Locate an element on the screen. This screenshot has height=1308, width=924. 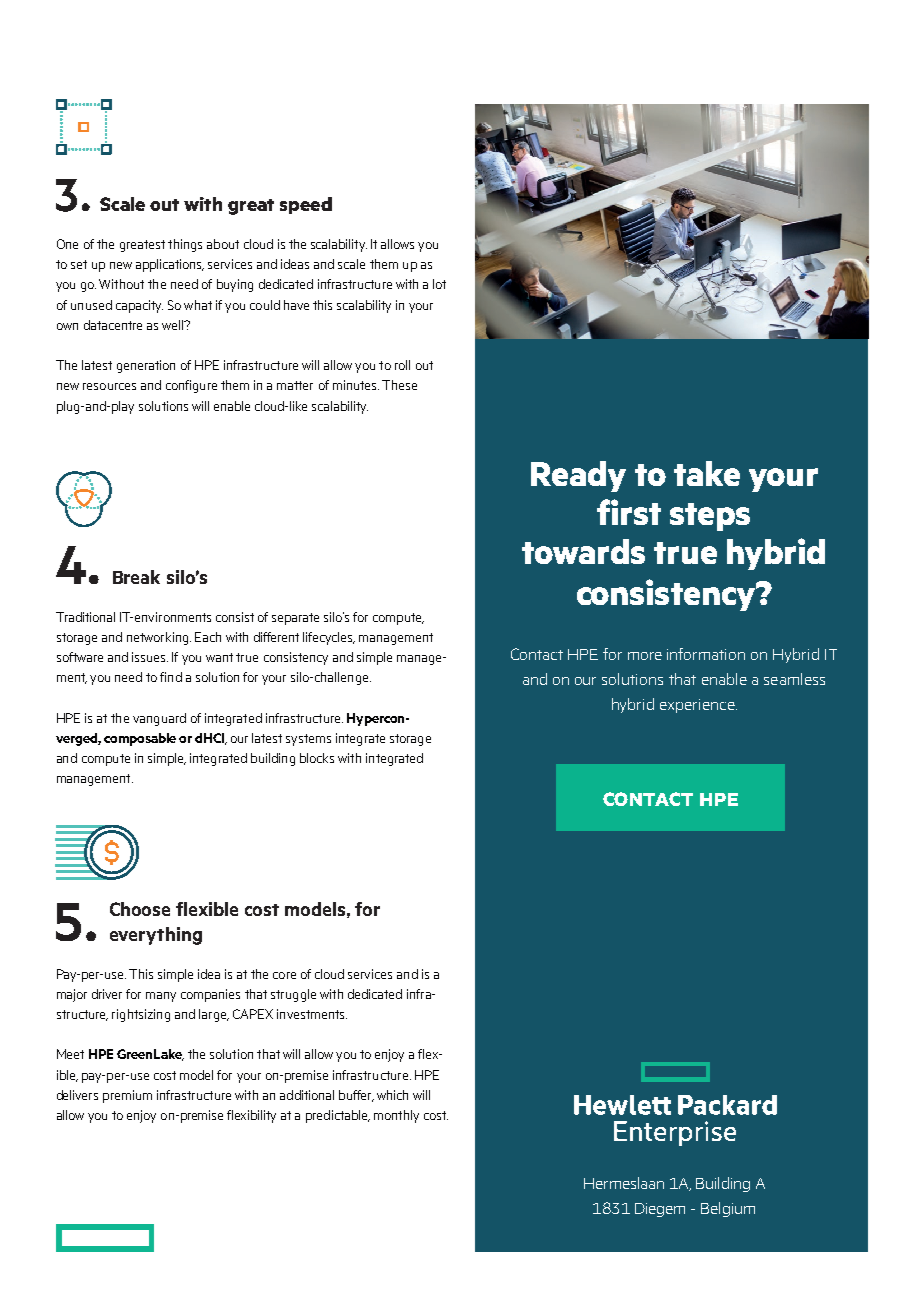
Break is located at coordinates (136, 577).
